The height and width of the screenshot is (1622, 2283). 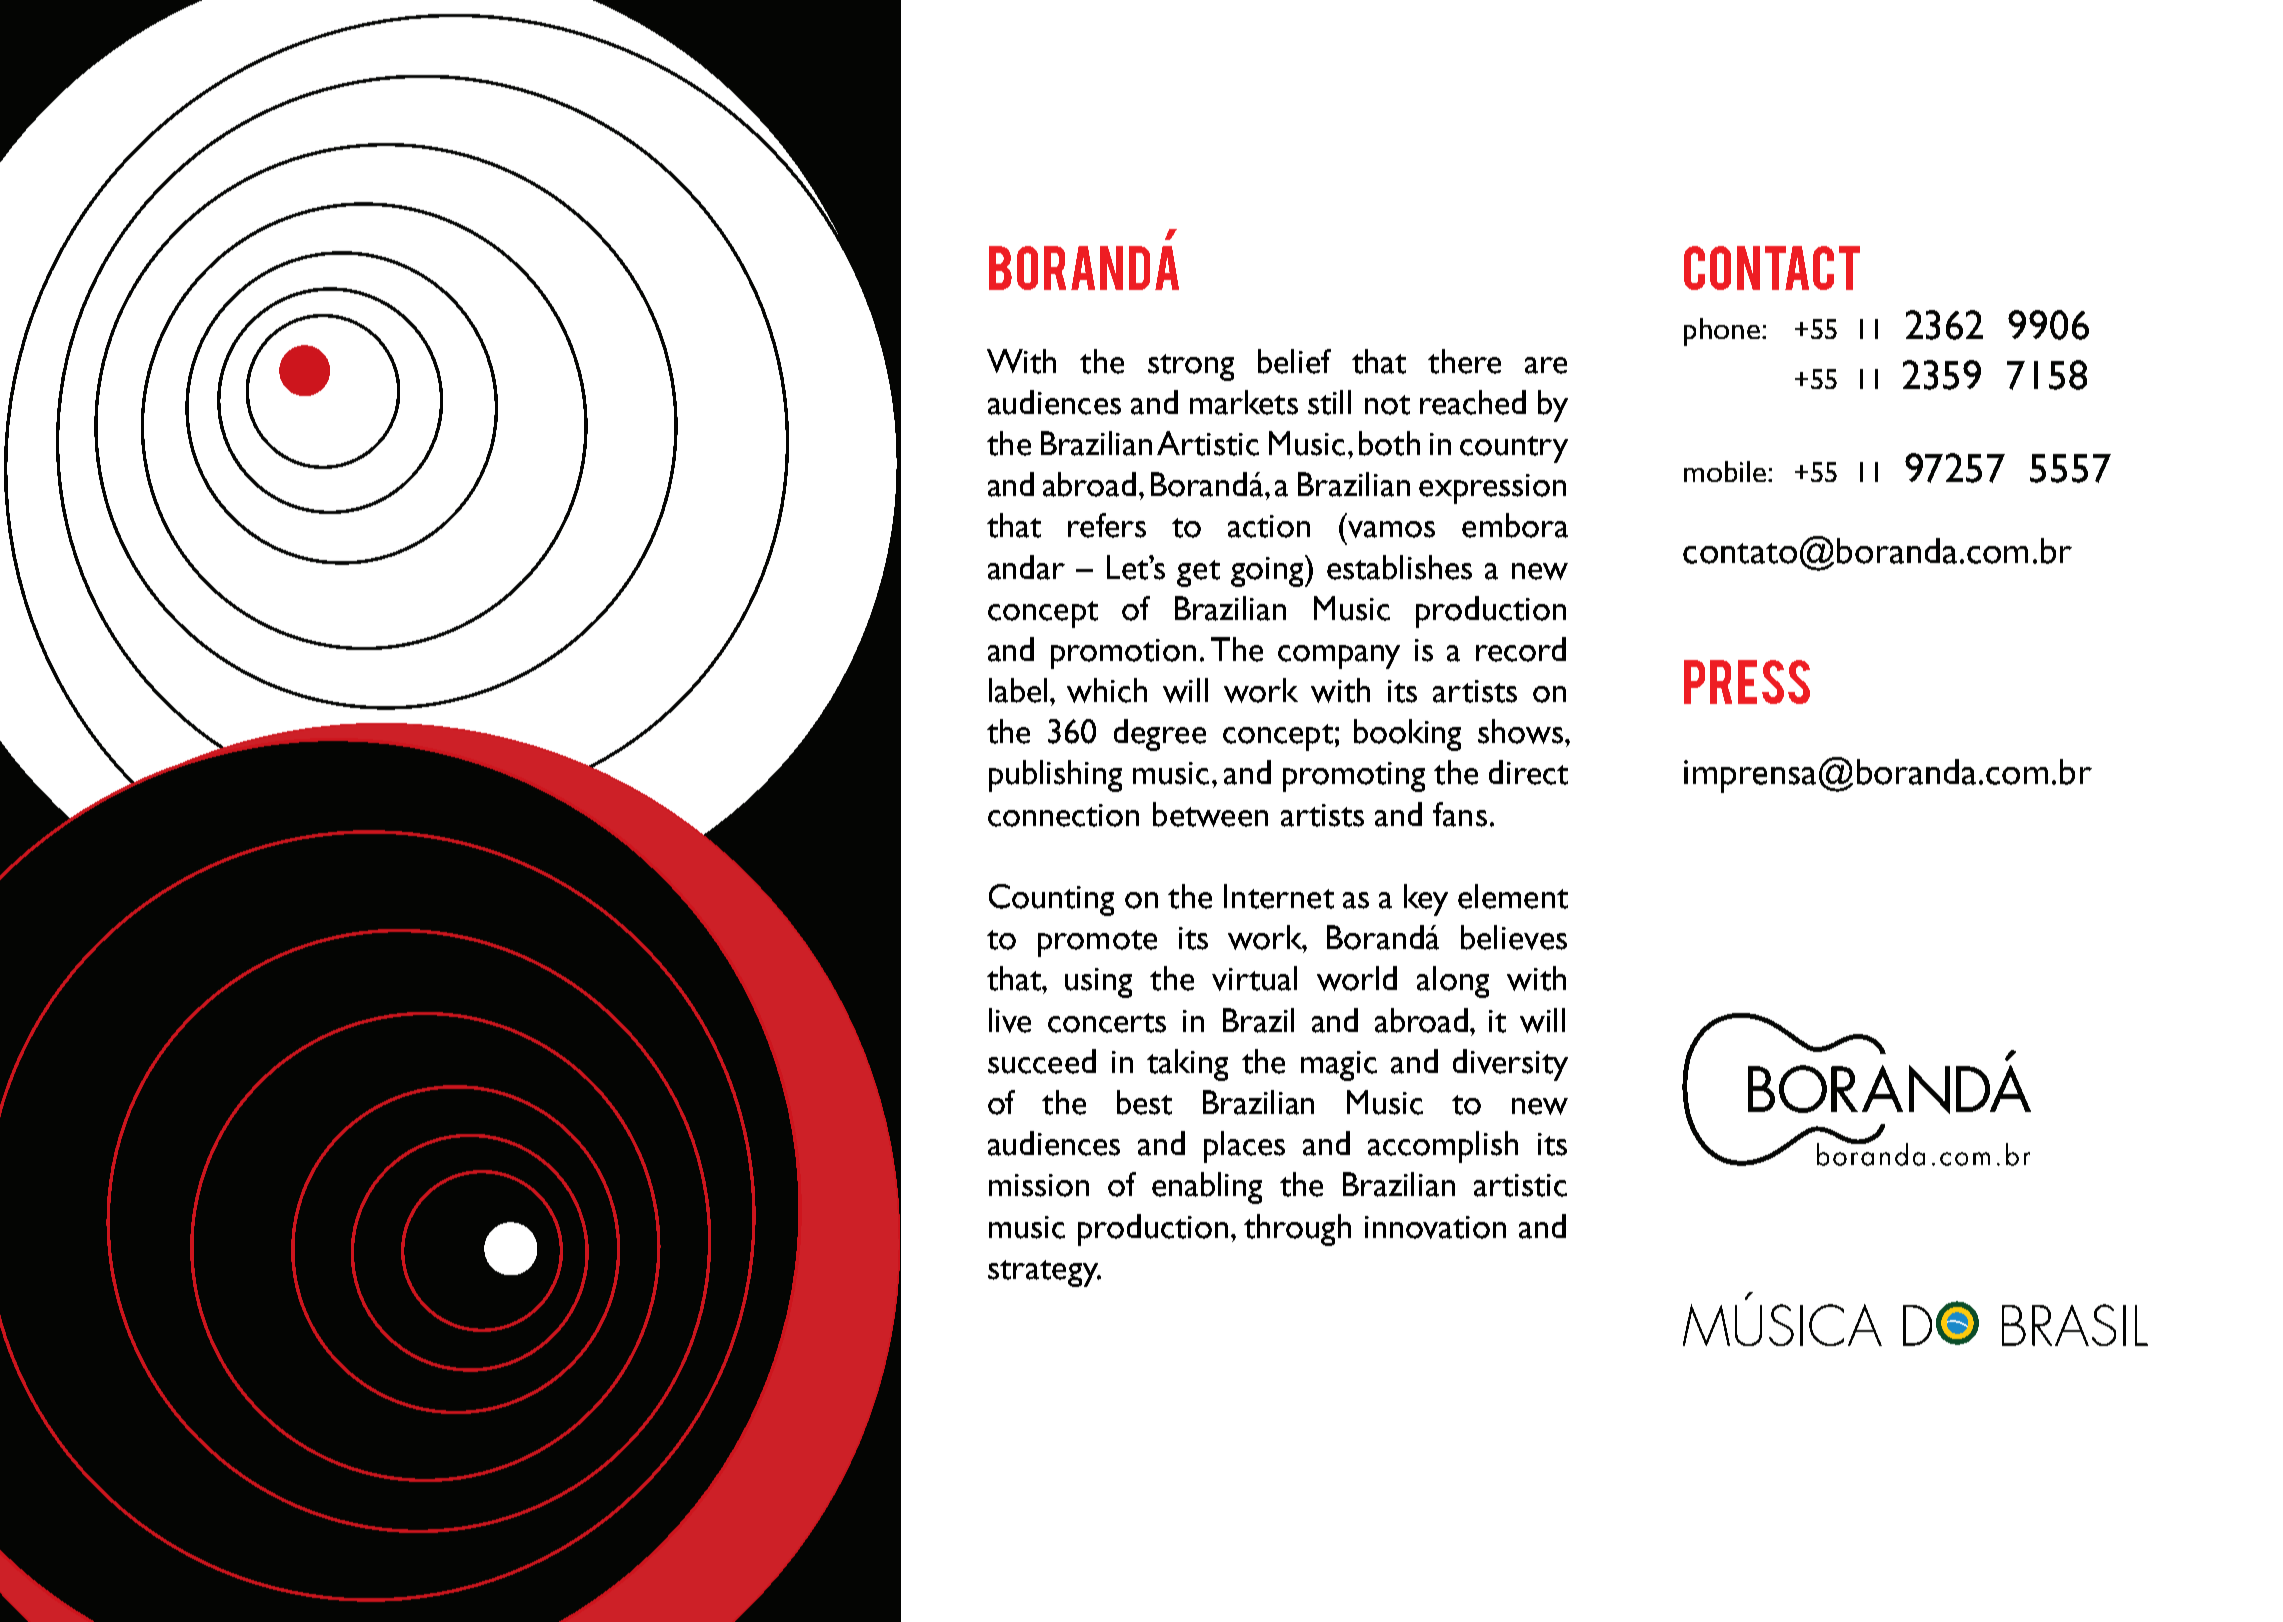 I want to click on promoting, so click(x=1354, y=777).
